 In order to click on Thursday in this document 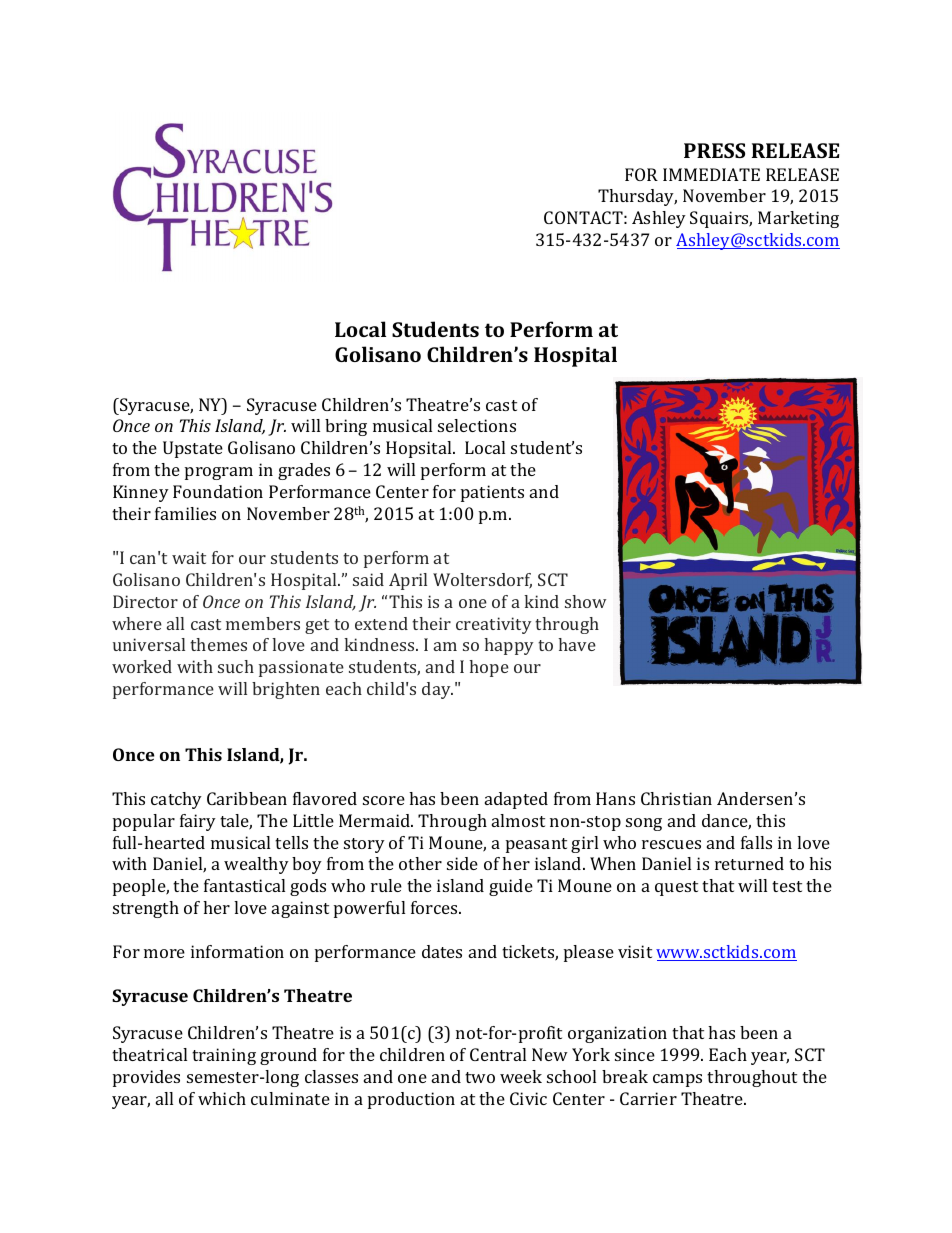, I will do `click(637, 197)`.
